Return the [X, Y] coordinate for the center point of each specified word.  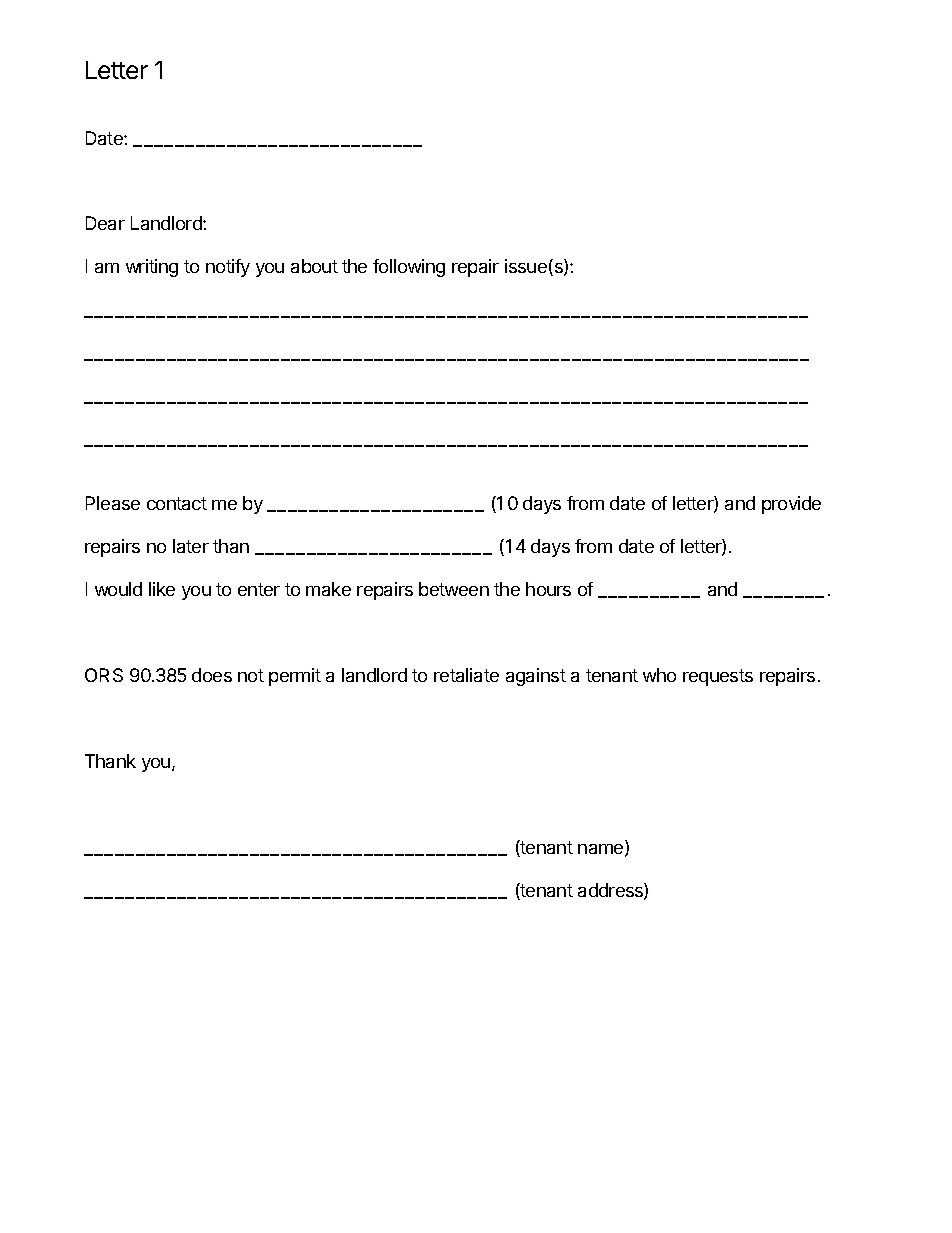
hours [548, 589]
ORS [104, 675]
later [191, 546]
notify [228, 268]
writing [152, 268]
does [212, 675]
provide [791, 505]
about [314, 266]
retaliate [466, 675]
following [409, 268]
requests [718, 677]
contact [177, 503]
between [454, 589]
